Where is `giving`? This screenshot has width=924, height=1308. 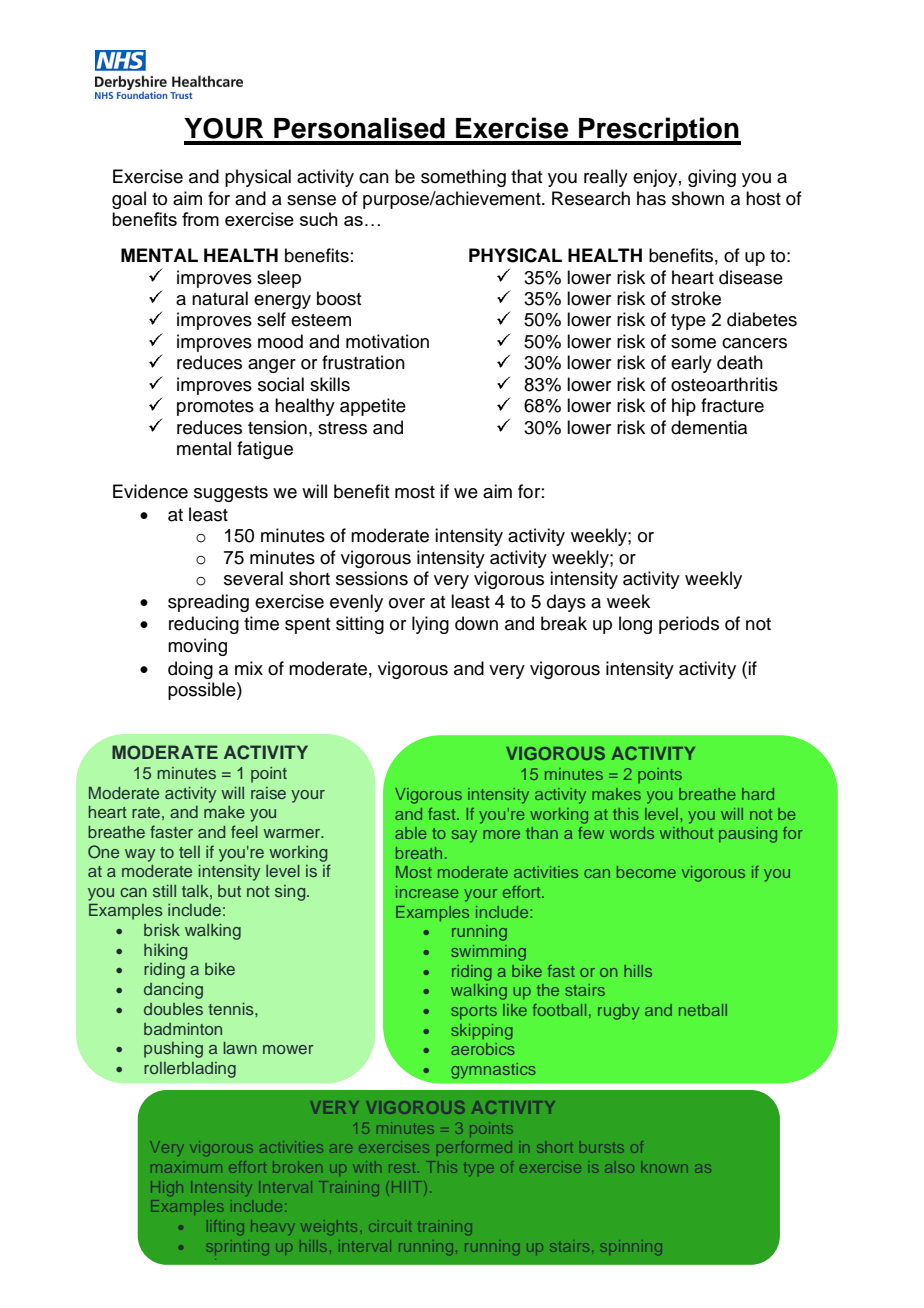 giving is located at coordinates (712, 178).
